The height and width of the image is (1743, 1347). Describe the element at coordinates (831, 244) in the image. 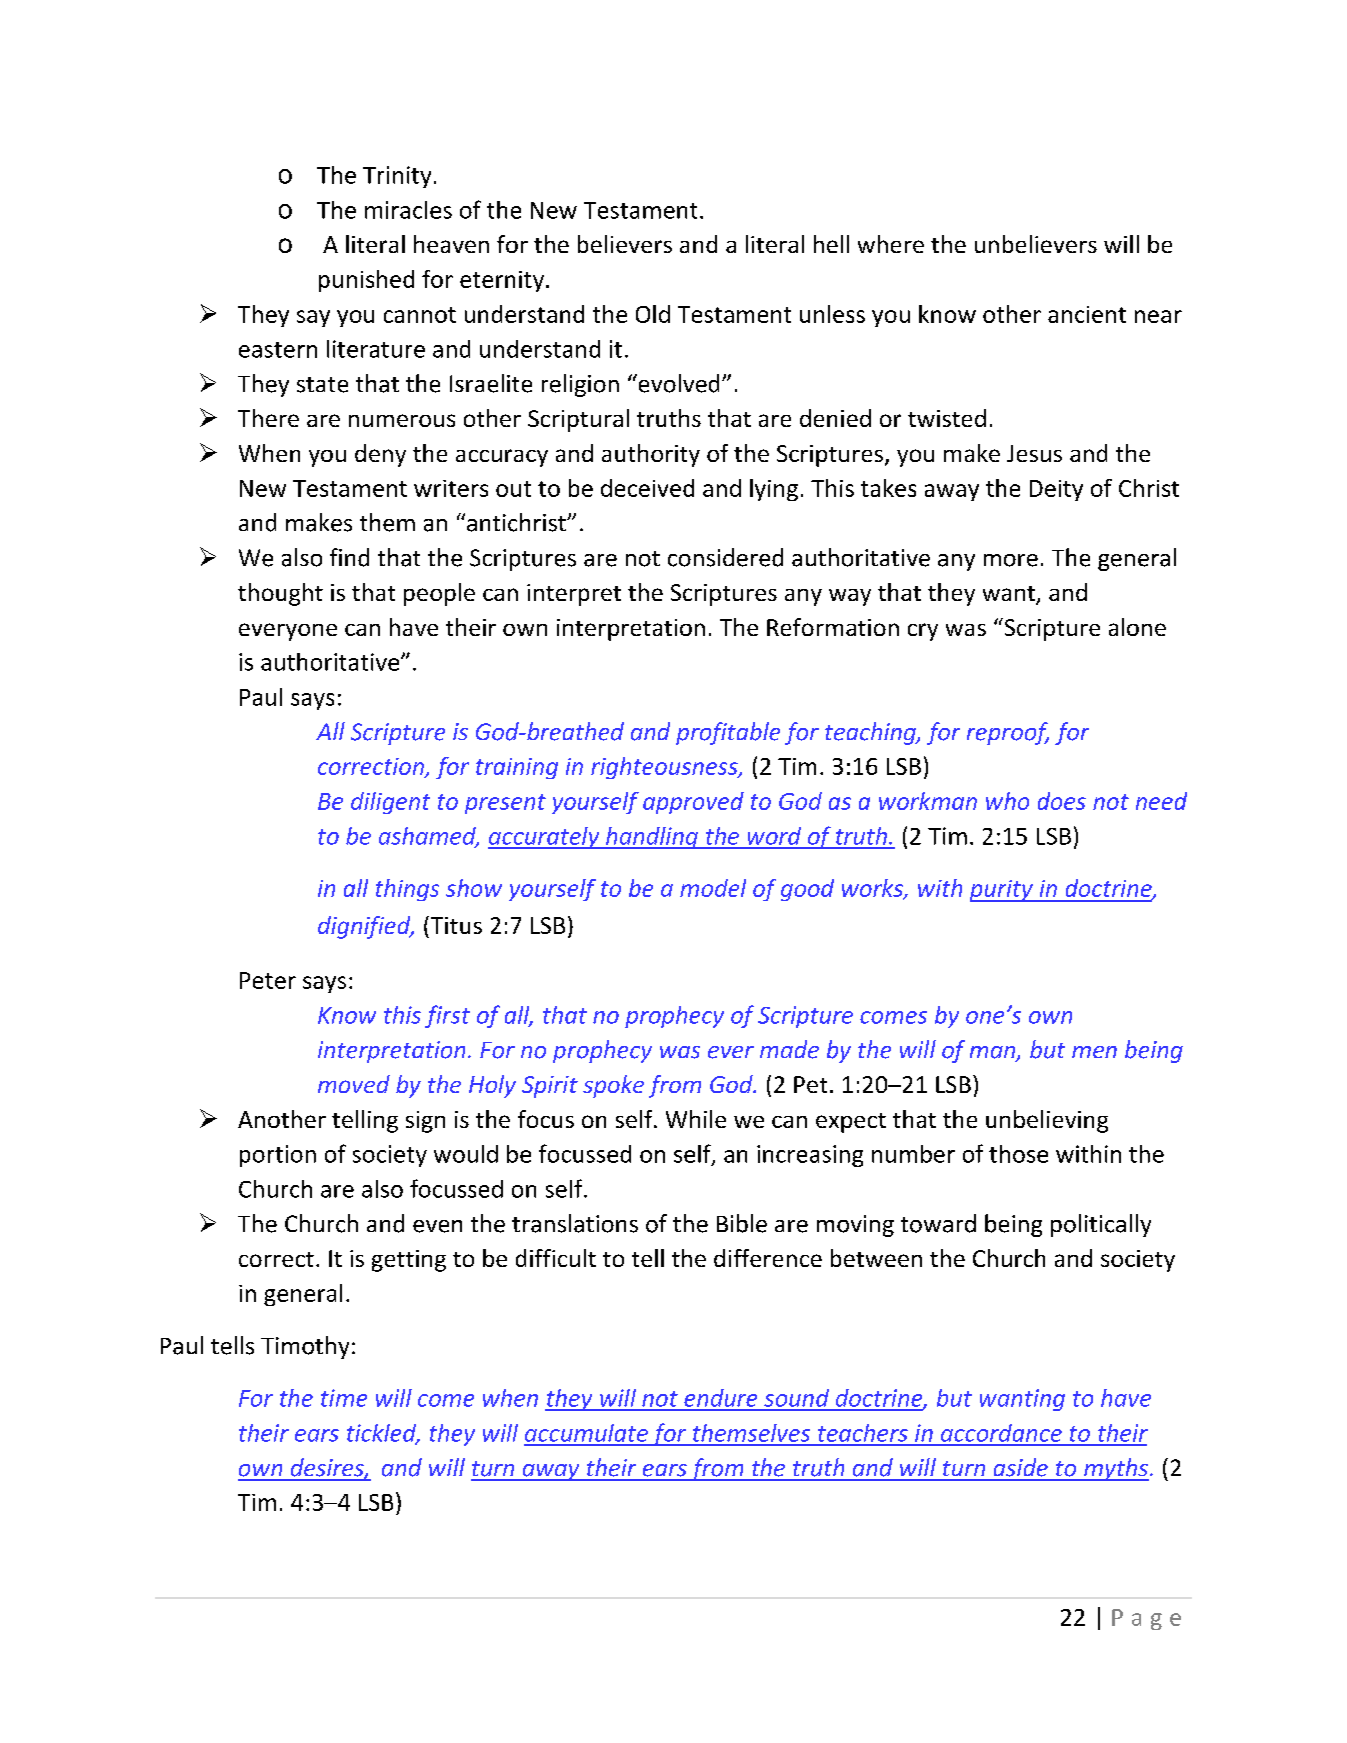

I see `hell` at that location.
